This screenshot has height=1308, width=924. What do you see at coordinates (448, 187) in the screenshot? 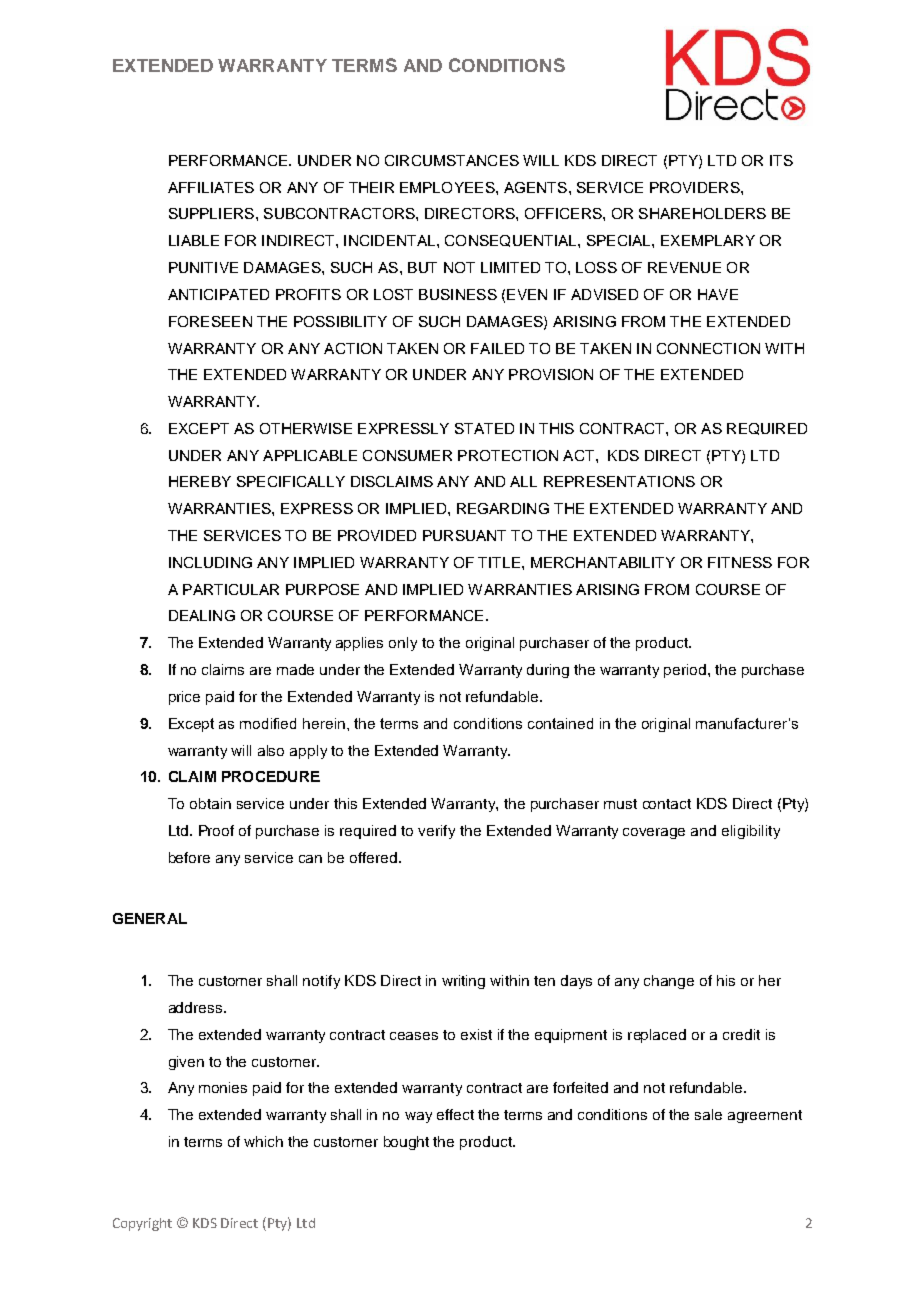
I see `EMPLOYEES` at bounding box center [448, 187].
